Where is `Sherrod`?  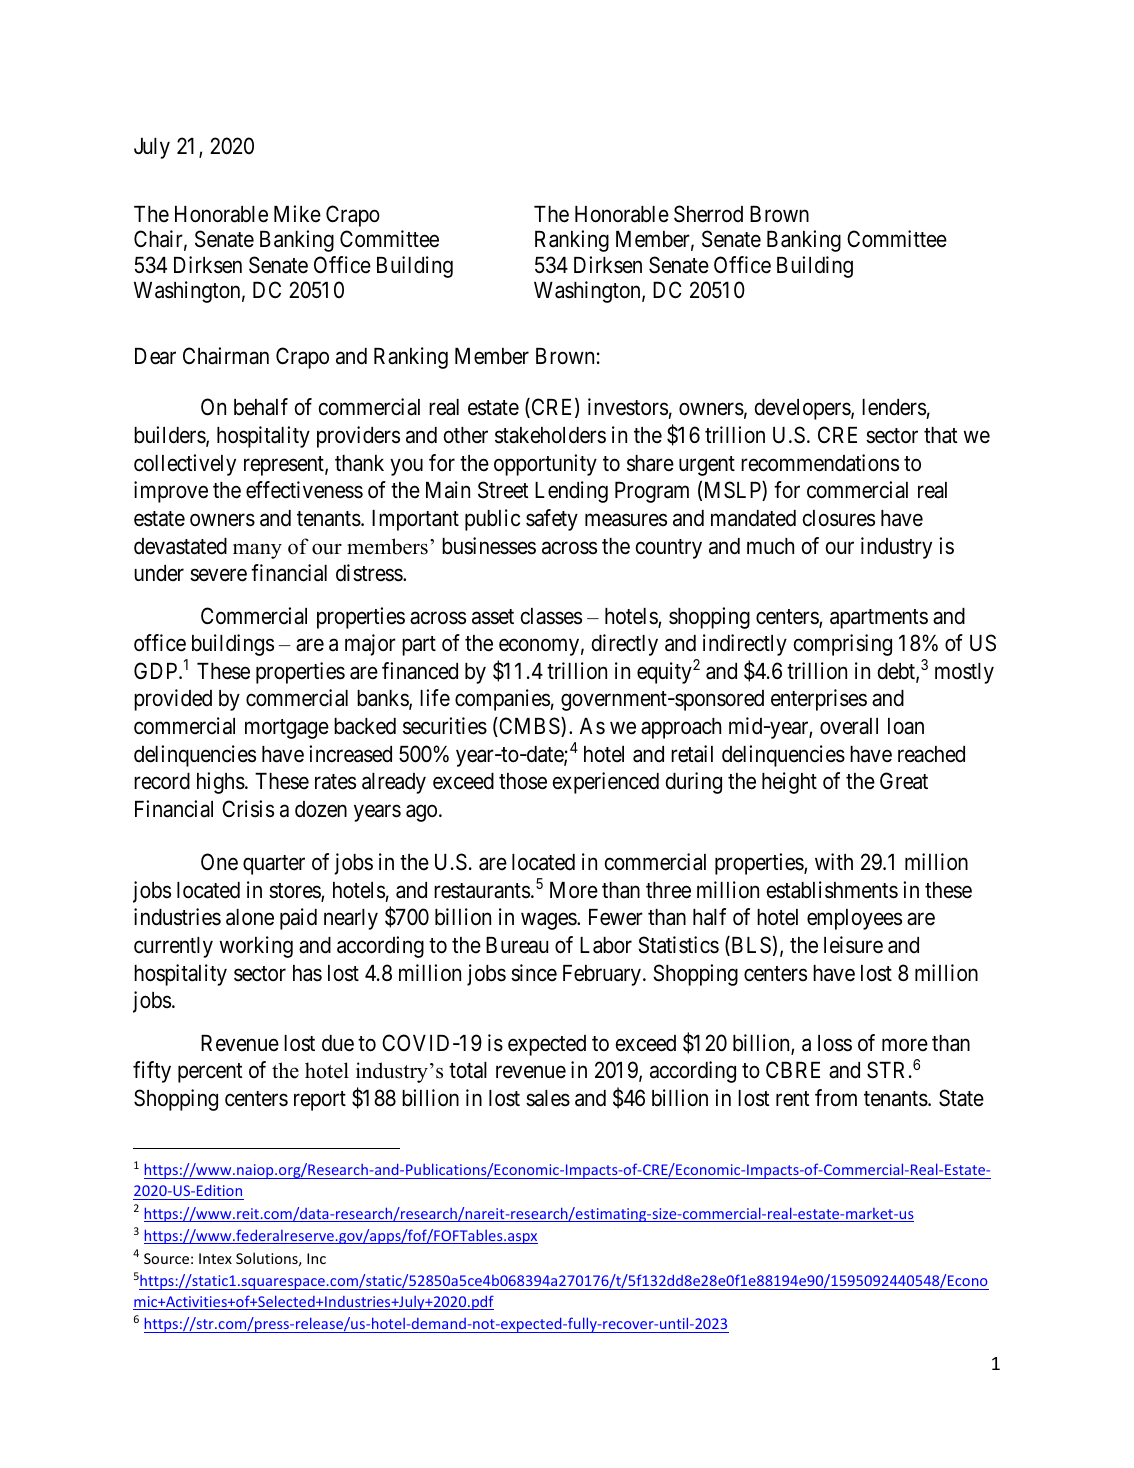
Sherrod is located at coordinates (708, 214).
